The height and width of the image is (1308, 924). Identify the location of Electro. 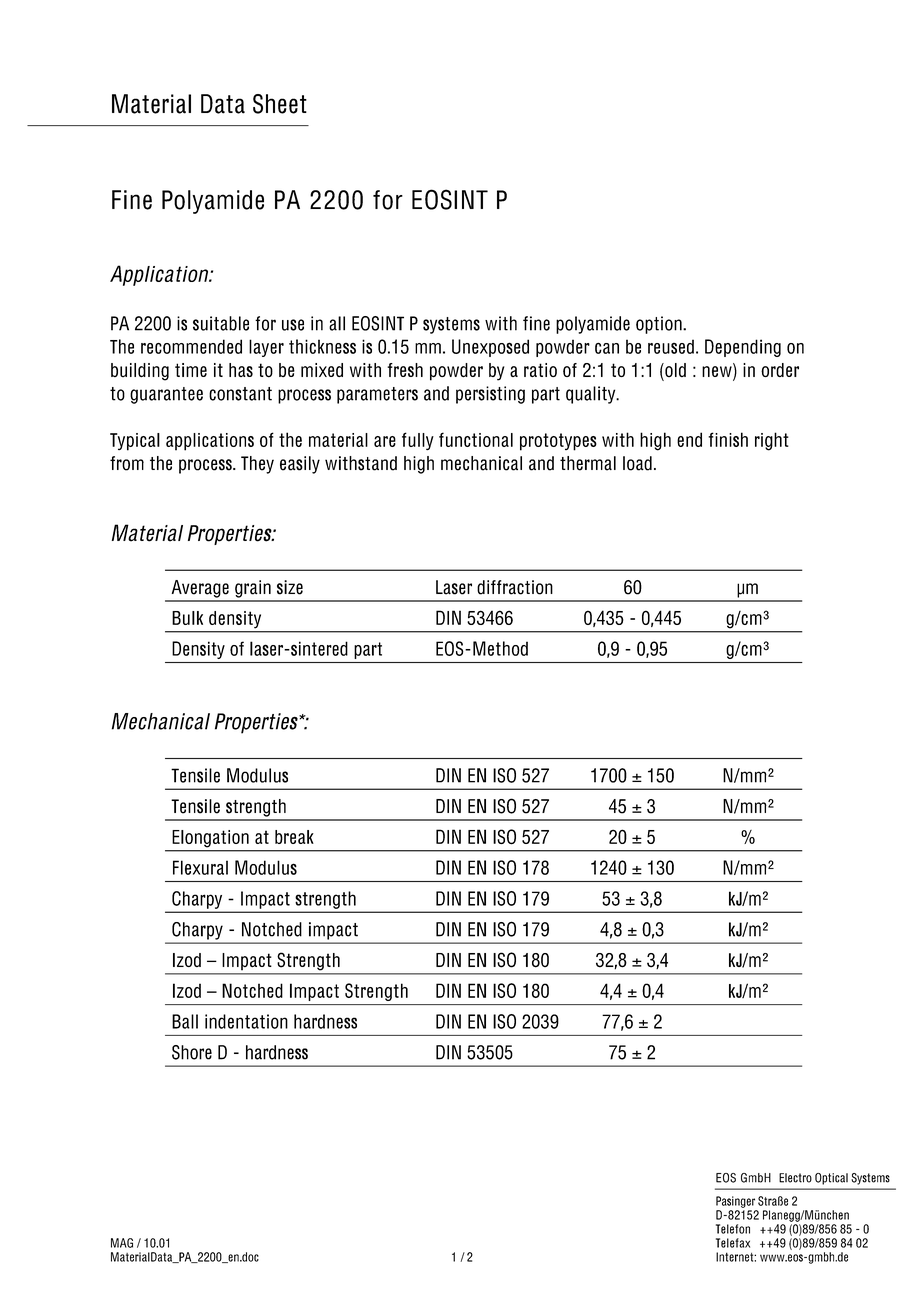
(795, 1178).
